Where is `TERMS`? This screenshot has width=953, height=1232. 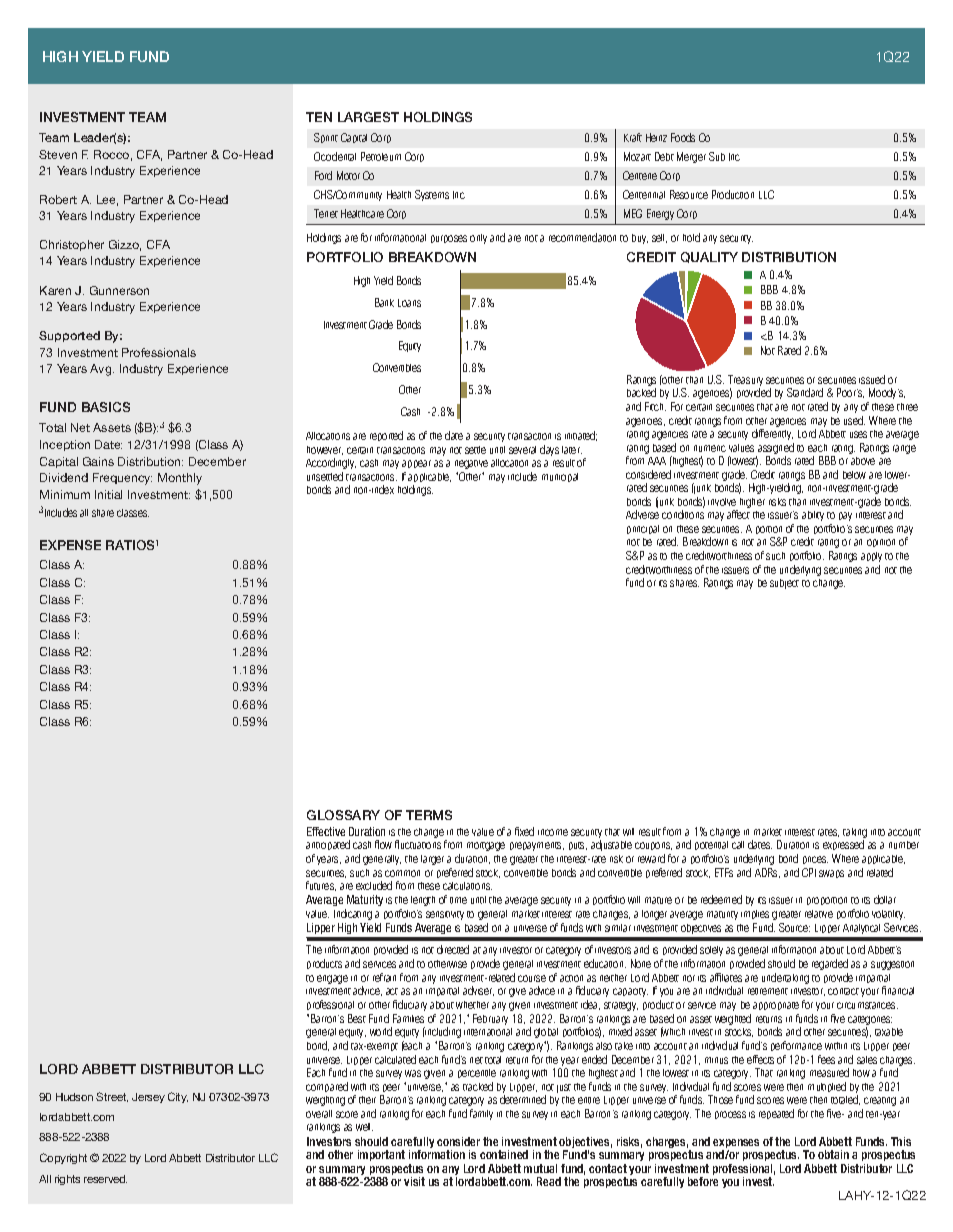 TERMS is located at coordinates (429, 815).
